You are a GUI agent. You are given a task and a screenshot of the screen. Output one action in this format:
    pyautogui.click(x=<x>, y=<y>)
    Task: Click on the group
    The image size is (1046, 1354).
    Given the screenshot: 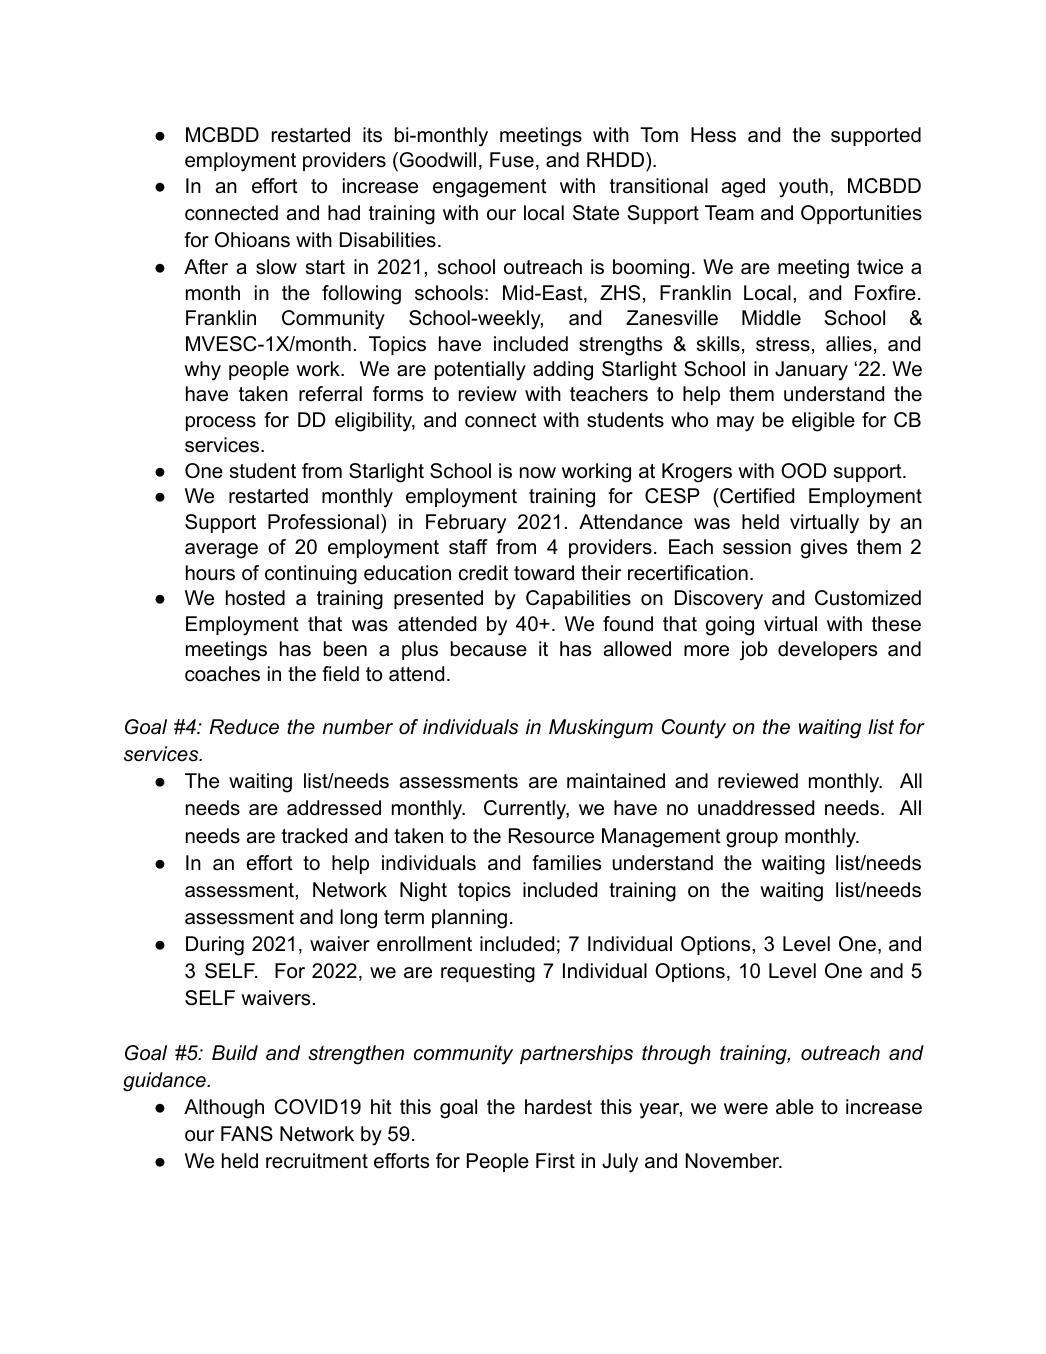 What is the action you would take?
    pyautogui.click(x=752, y=840)
